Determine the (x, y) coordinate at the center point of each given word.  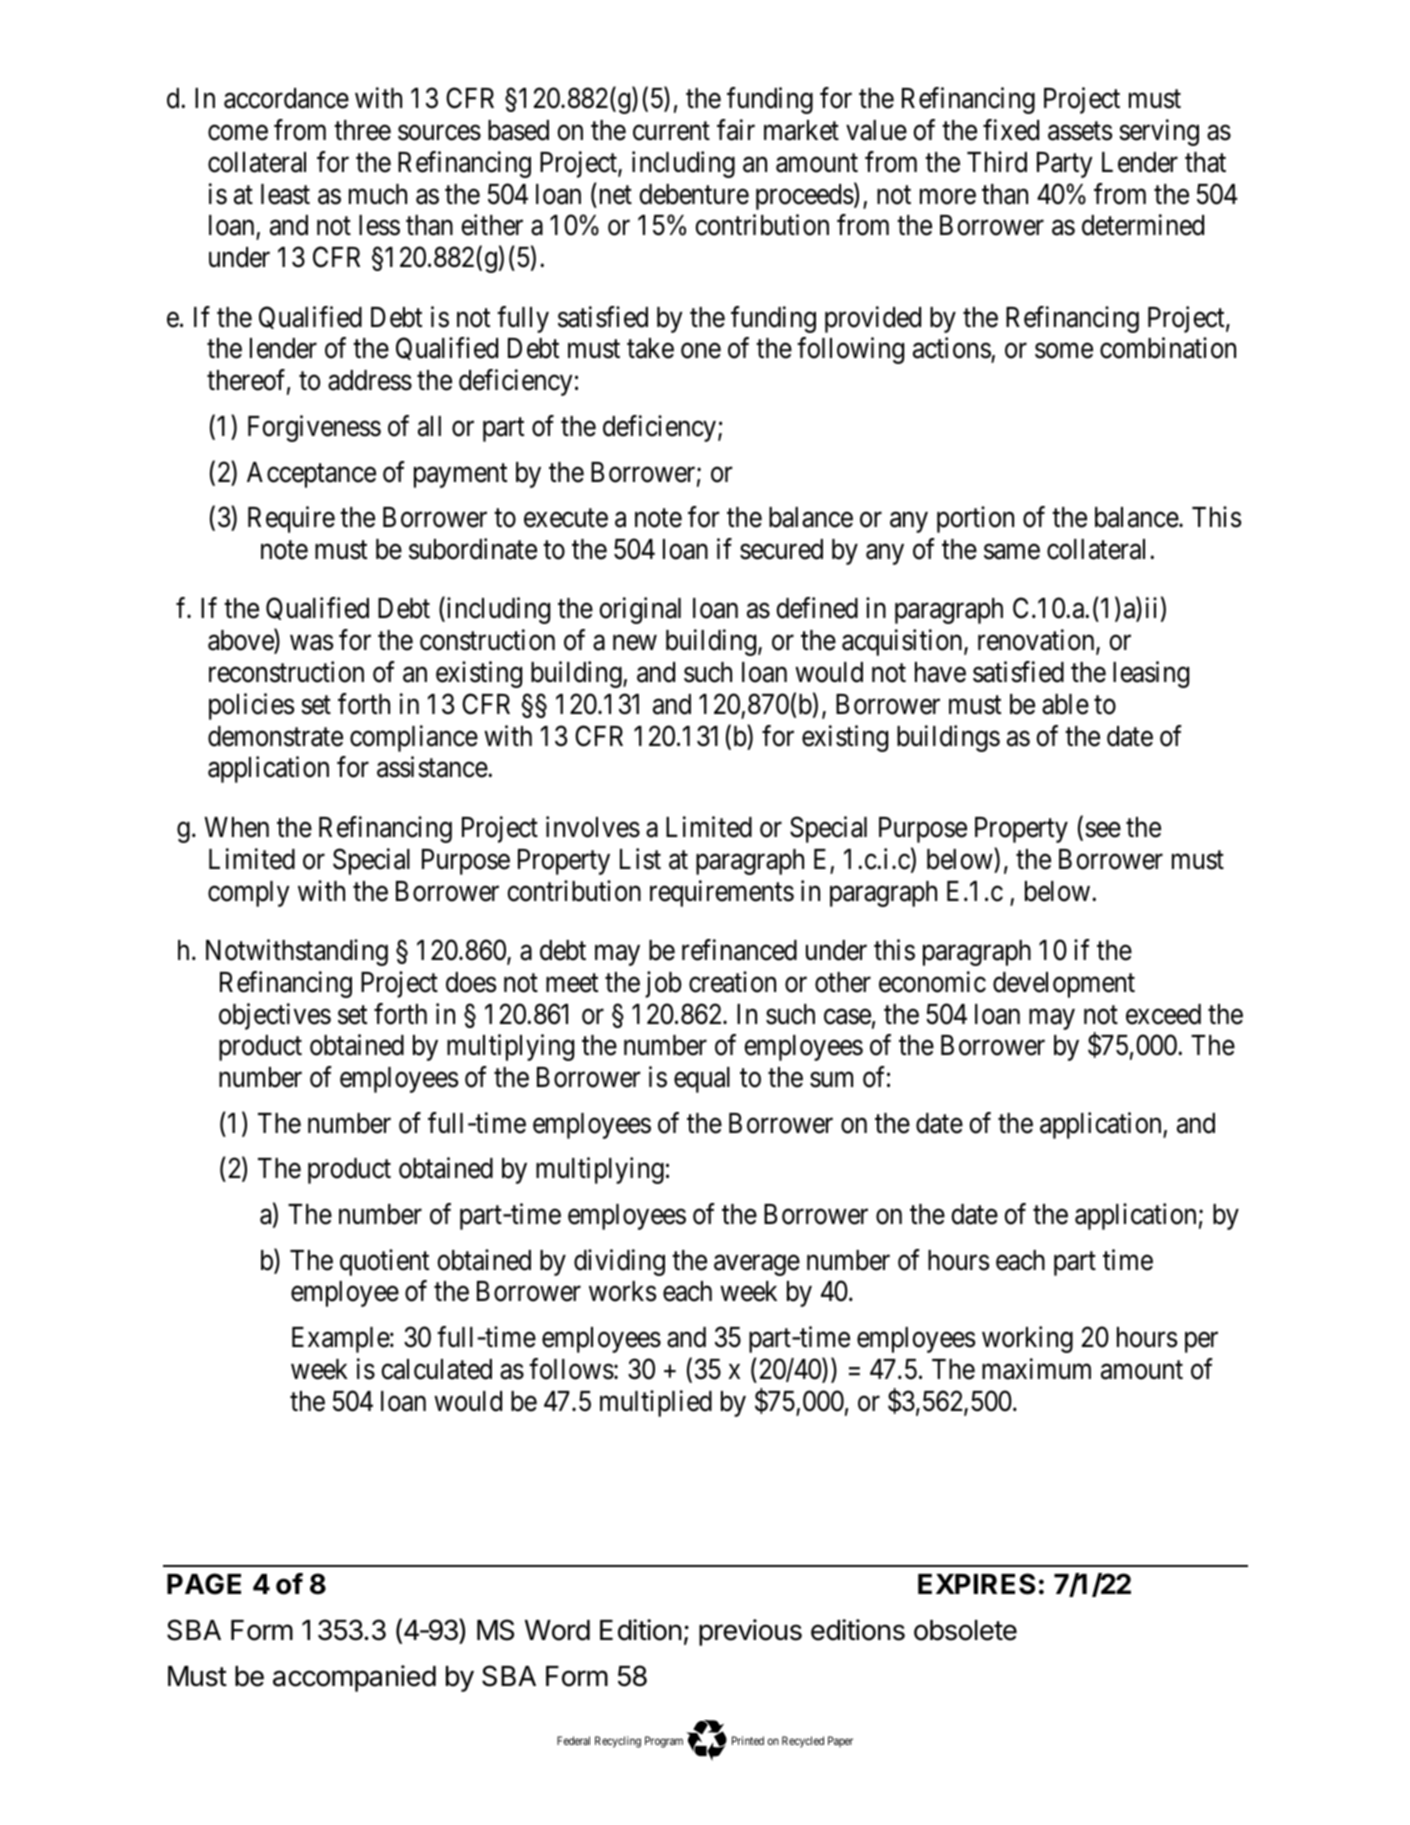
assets (1080, 131)
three (362, 130)
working (1027, 1339)
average (757, 1265)
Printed (748, 1740)
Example (341, 1340)
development (1064, 985)
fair (736, 130)
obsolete (965, 1630)
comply (249, 894)
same (1012, 552)
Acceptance (311, 475)
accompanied (354, 1678)
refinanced (739, 950)
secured (781, 549)
